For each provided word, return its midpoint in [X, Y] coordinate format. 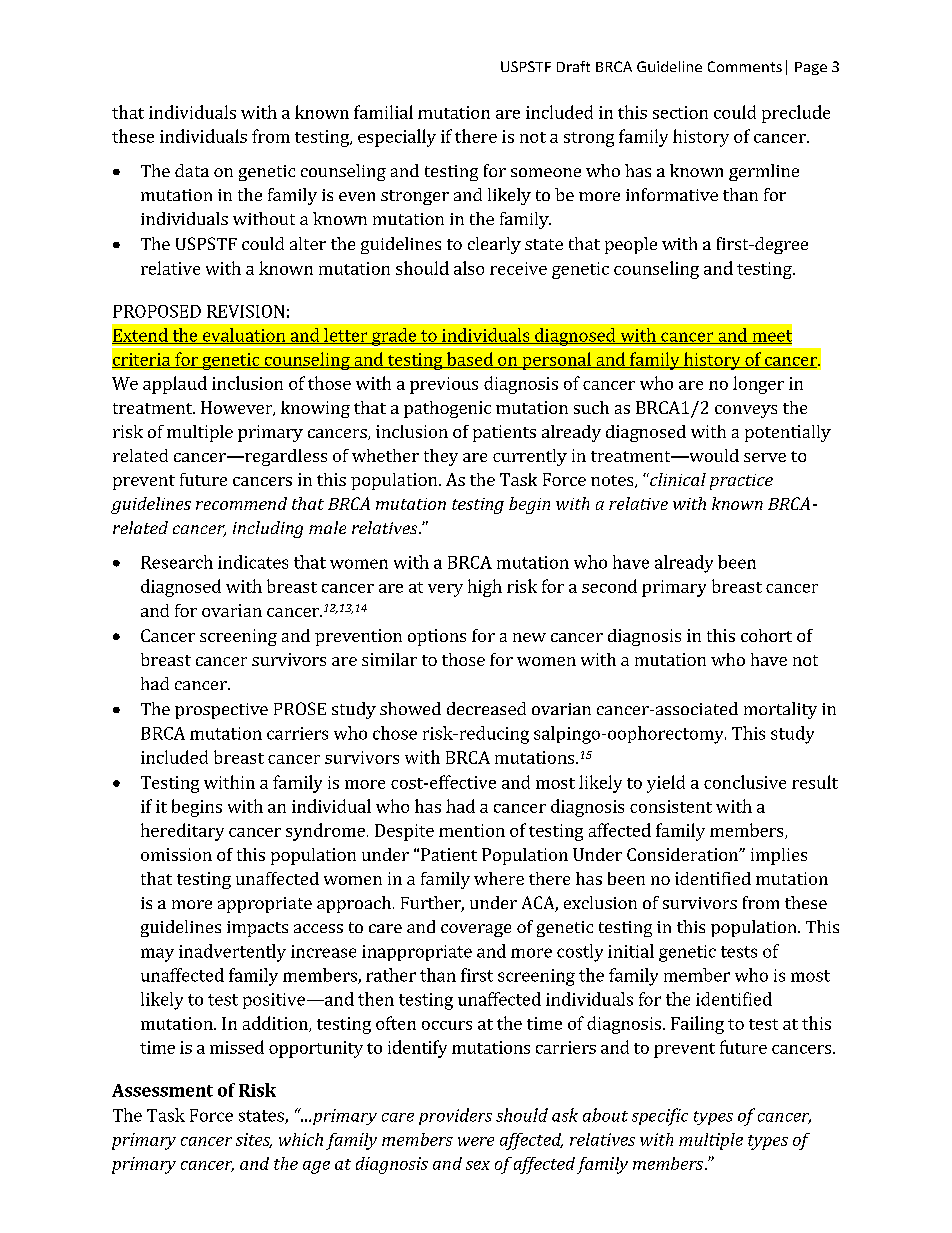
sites [254, 1140]
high [485, 588]
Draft [573, 66]
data [192, 170]
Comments [745, 66]
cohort [766, 635]
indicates [253, 562]
